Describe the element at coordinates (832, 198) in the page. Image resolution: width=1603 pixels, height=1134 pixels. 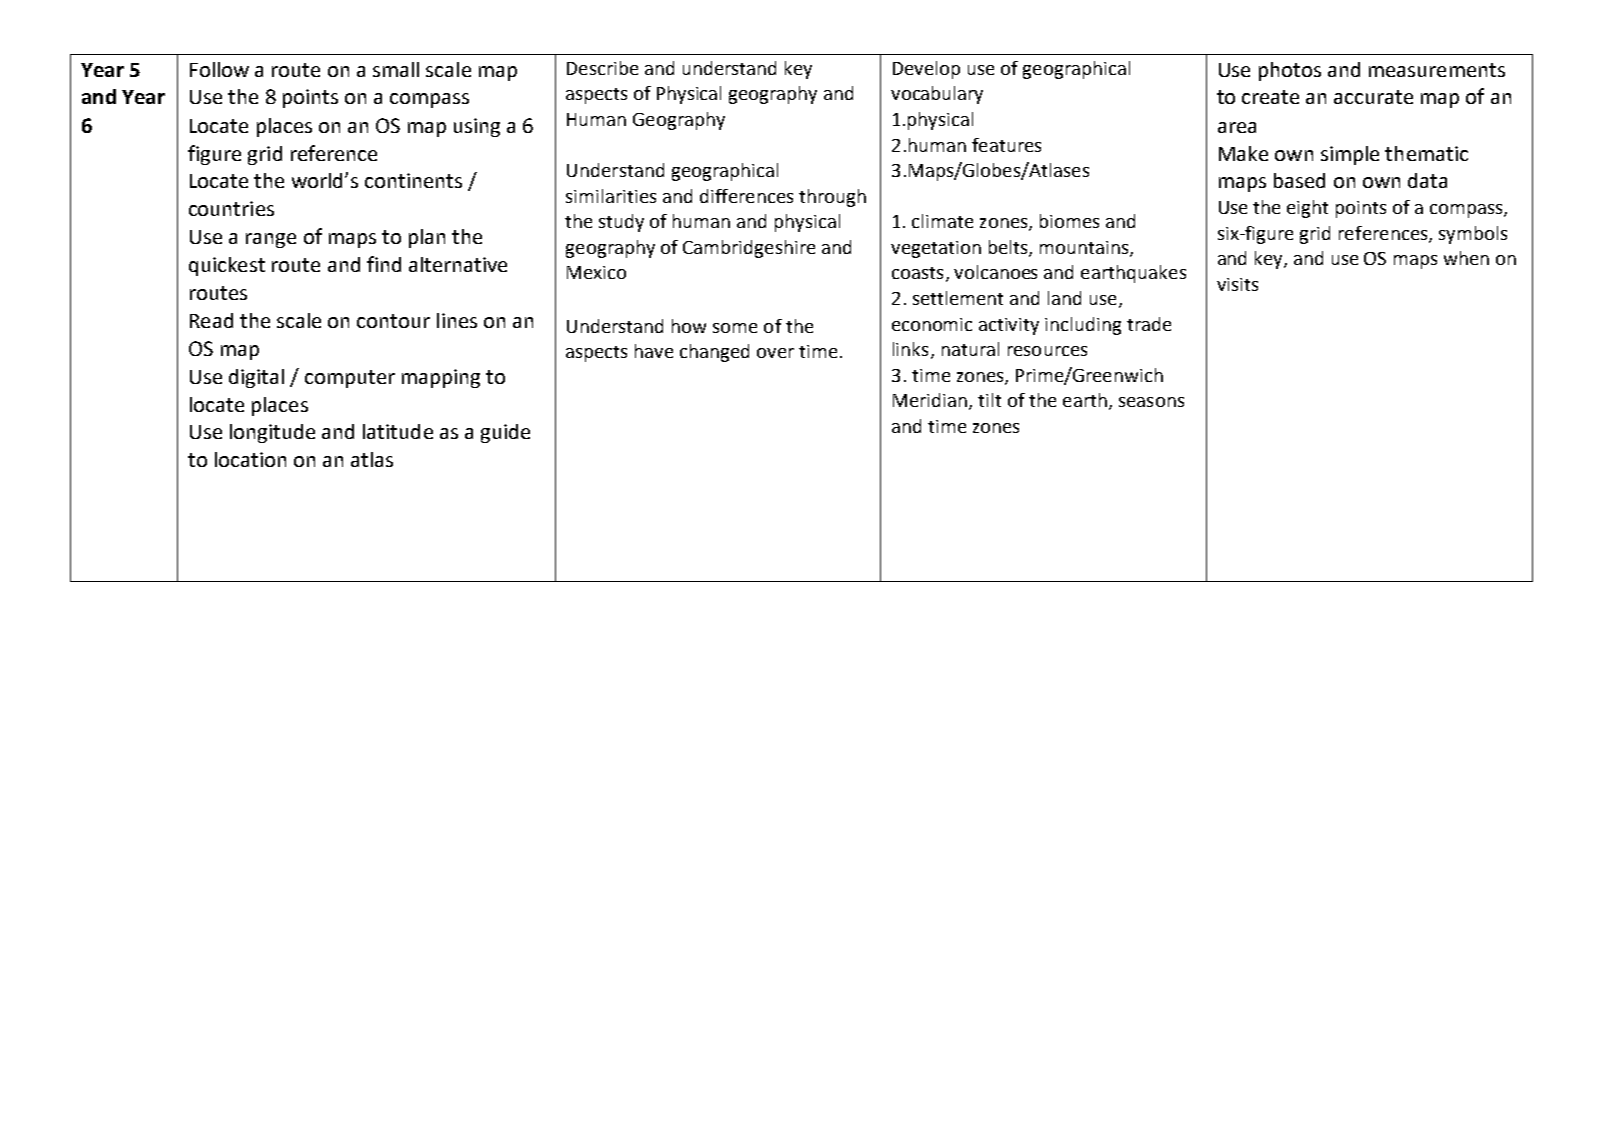
I see `through` at that location.
